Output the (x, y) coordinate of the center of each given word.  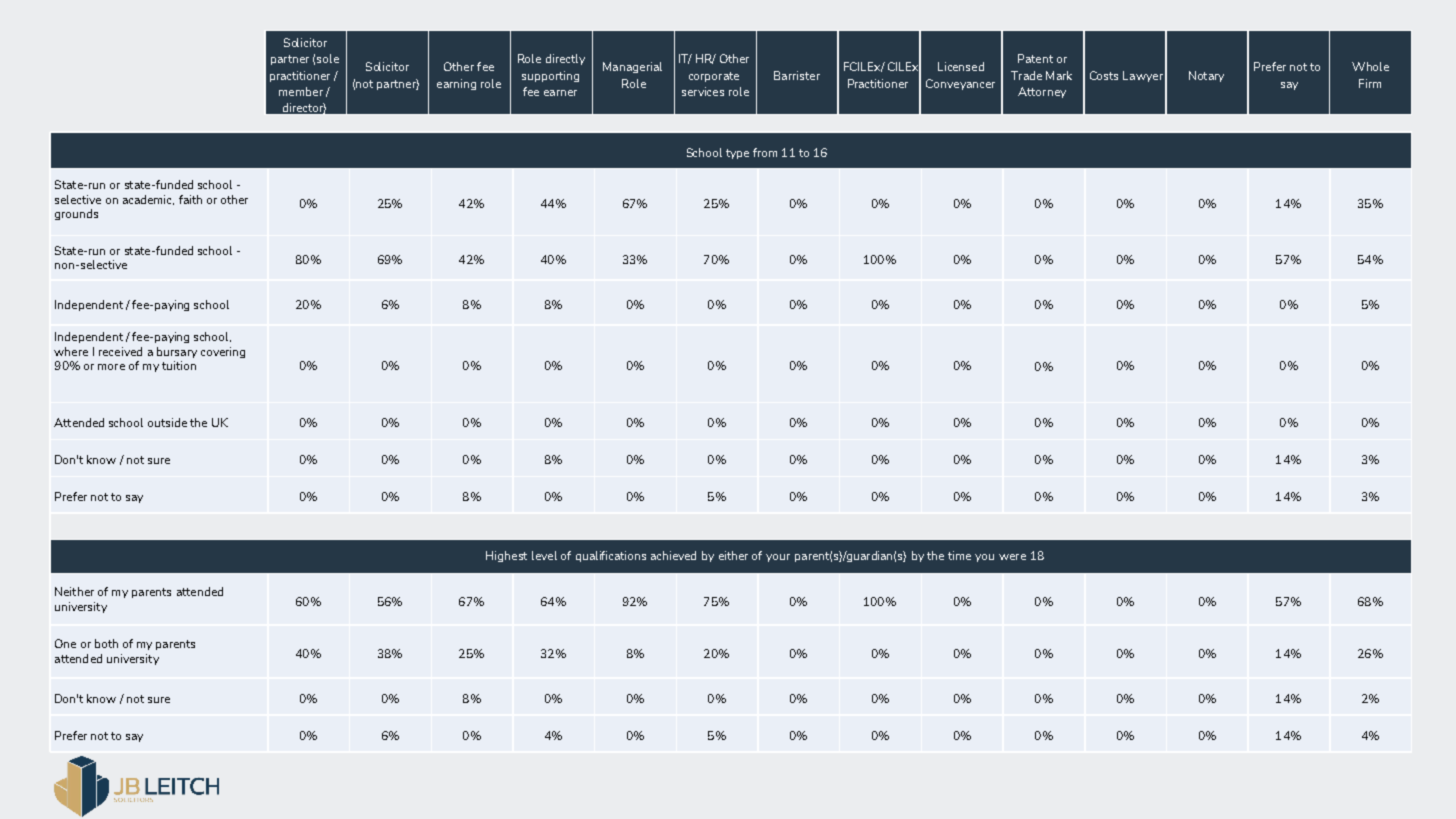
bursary (177, 352)
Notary (1206, 76)
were (1012, 557)
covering (223, 352)
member (301, 91)
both (106, 643)
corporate (714, 77)
